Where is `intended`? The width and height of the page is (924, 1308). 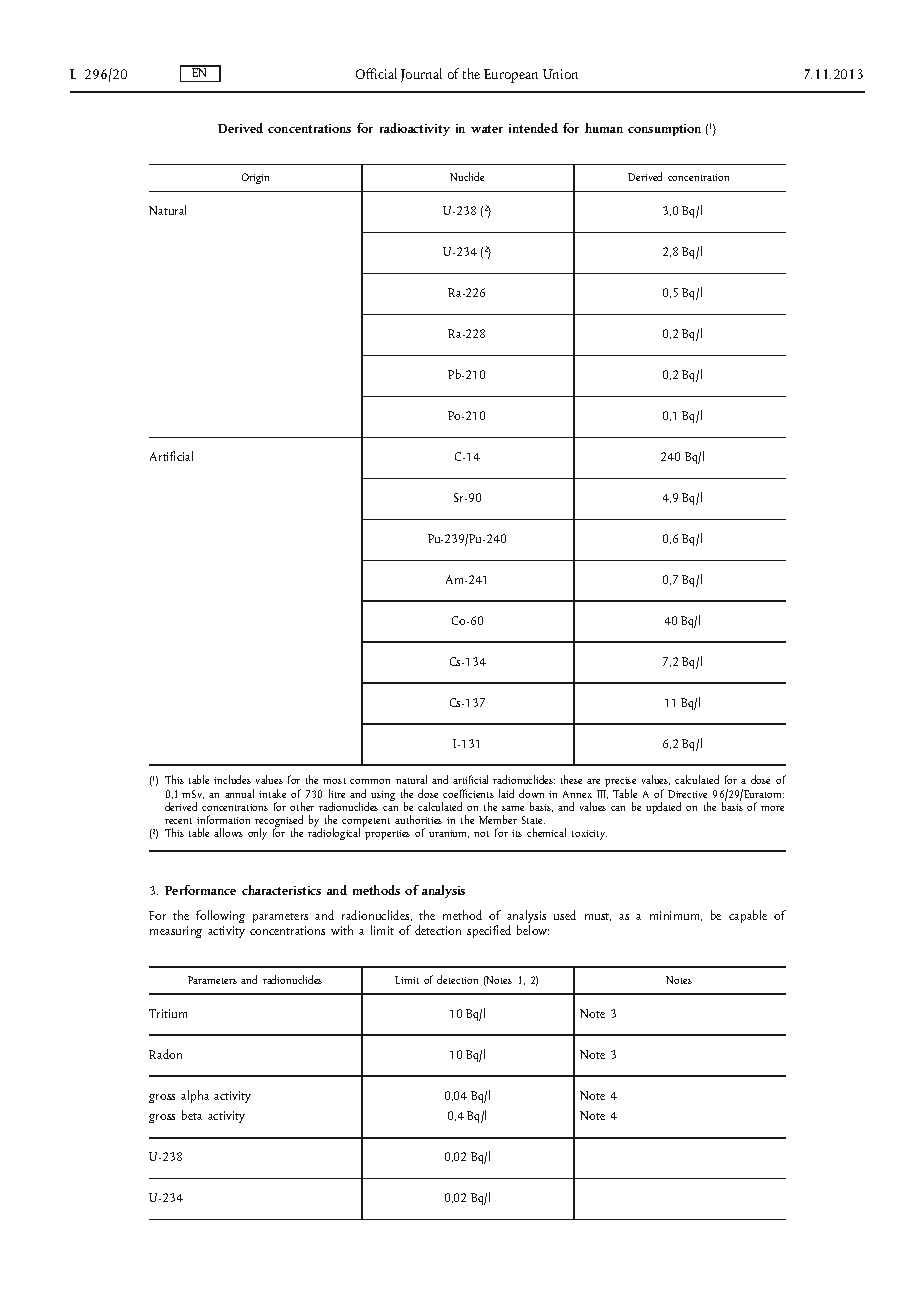 intended is located at coordinates (533, 128).
